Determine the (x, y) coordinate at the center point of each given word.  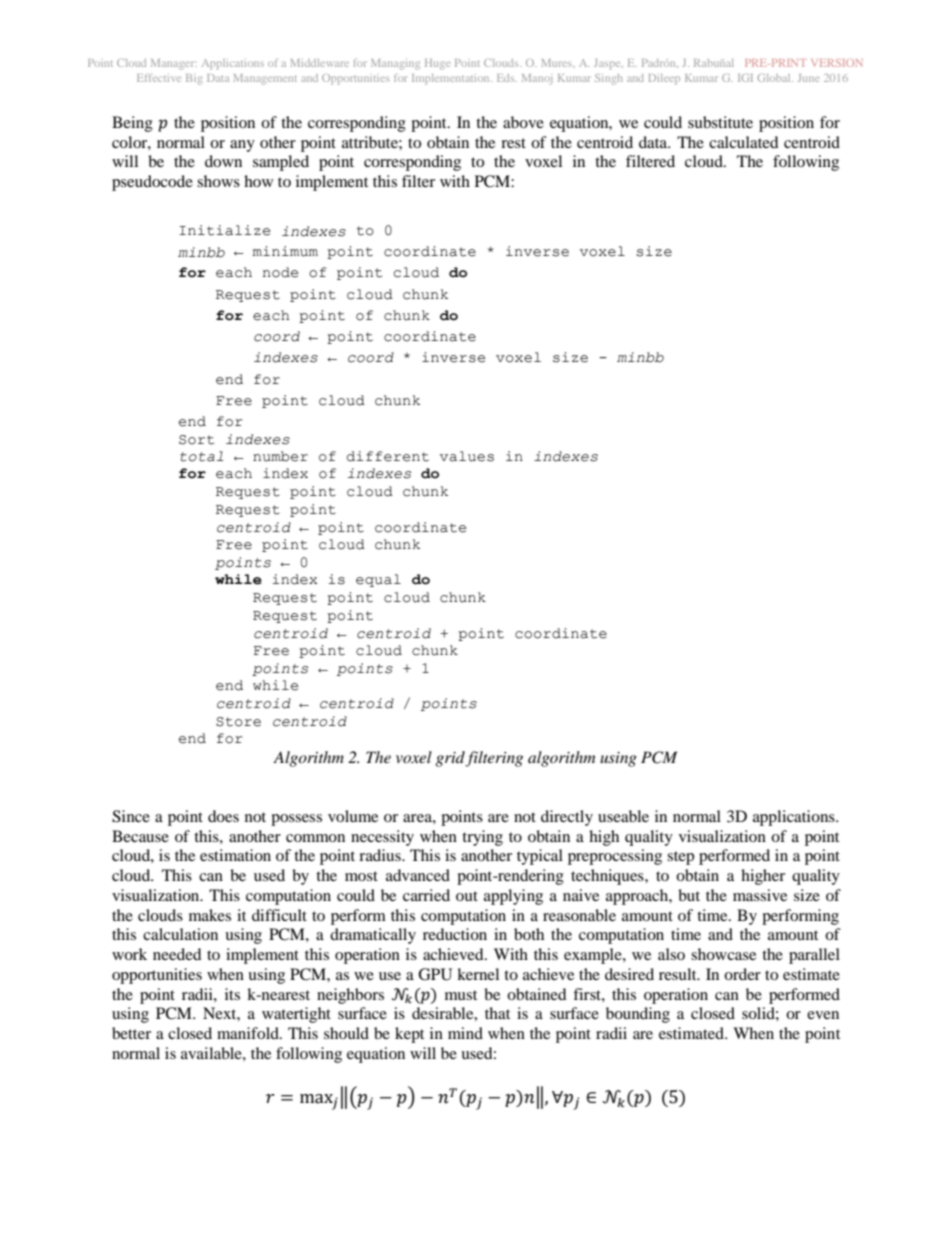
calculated (744, 142)
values (467, 456)
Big (194, 79)
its (232, 994)
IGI (745, 78)
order (742, 974)
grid (450, 759)
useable (623, 816)
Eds (507, 78)
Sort (196, 440)
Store (238, 722)
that (497, 1013)
